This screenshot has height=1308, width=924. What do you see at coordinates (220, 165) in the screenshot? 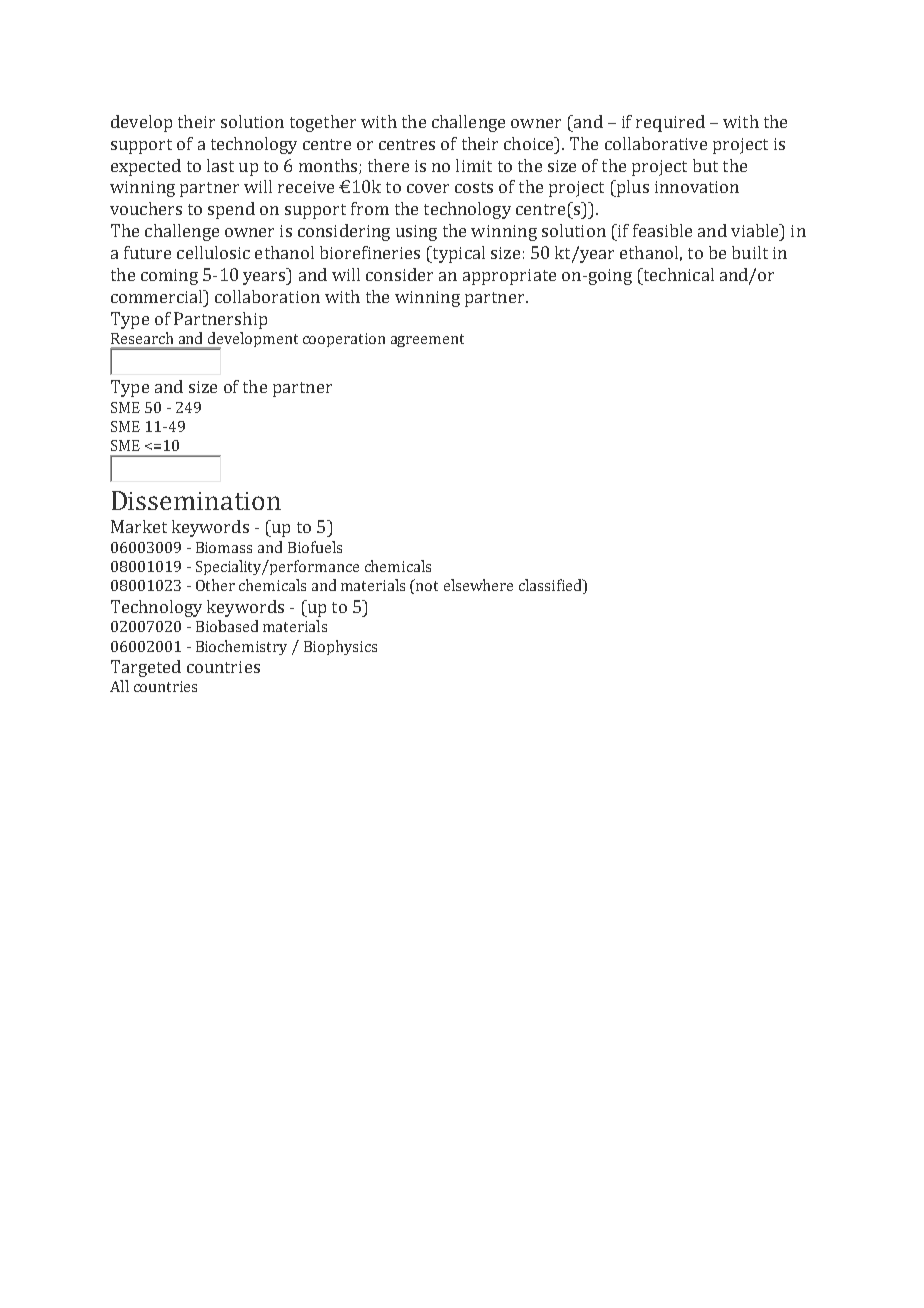
I see `last` at bounding box center [220, 165].
